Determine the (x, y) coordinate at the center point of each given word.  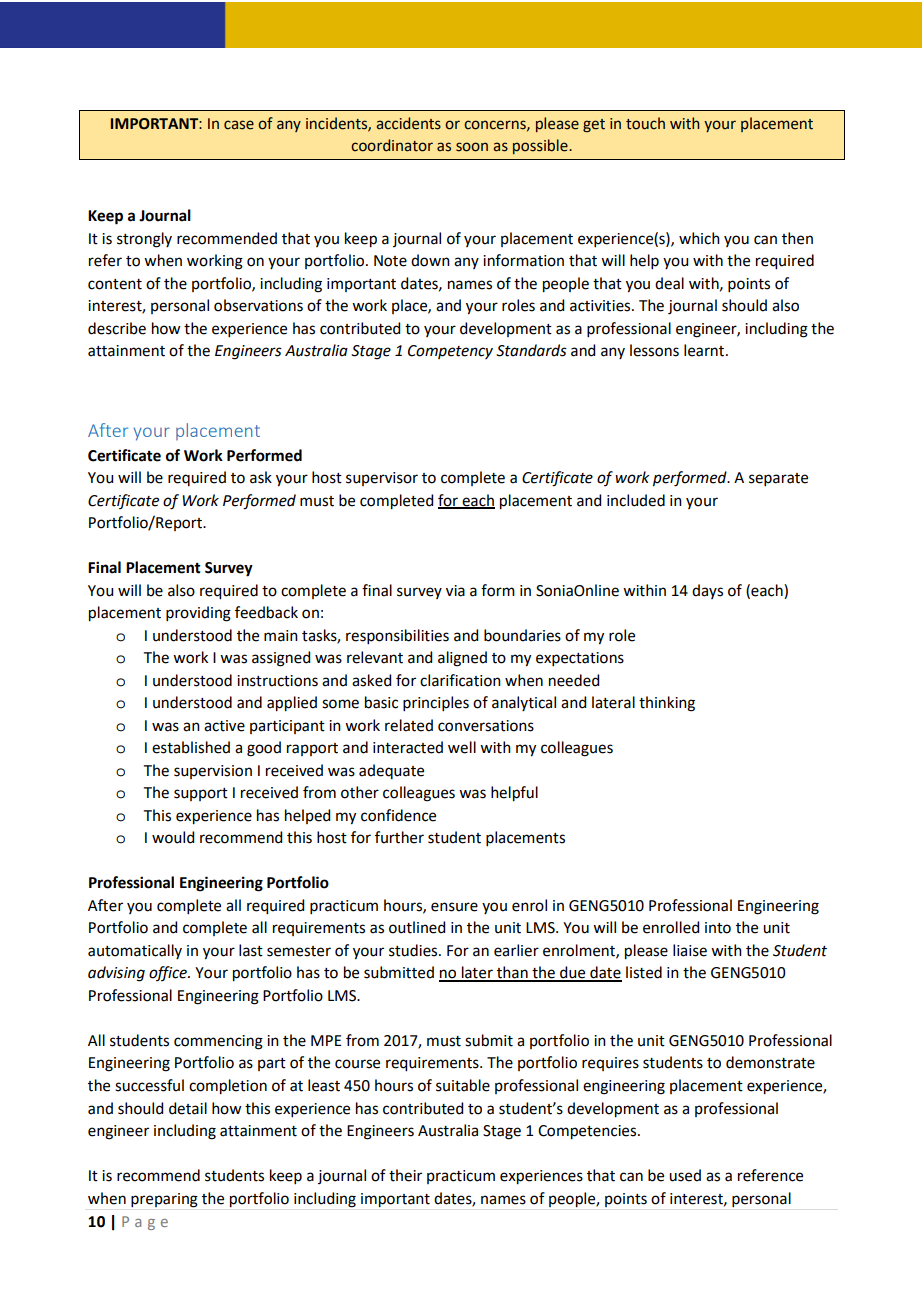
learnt (705, 350)
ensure (454, 907)
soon (472, 147)
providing (198, 614)
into (718, 928)
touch (645, 123)
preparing (164, 1200)
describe (117, 328)
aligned (462, 659)
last (251, 950)
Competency (450, 352)
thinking (667, 704)
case (239, 125)
